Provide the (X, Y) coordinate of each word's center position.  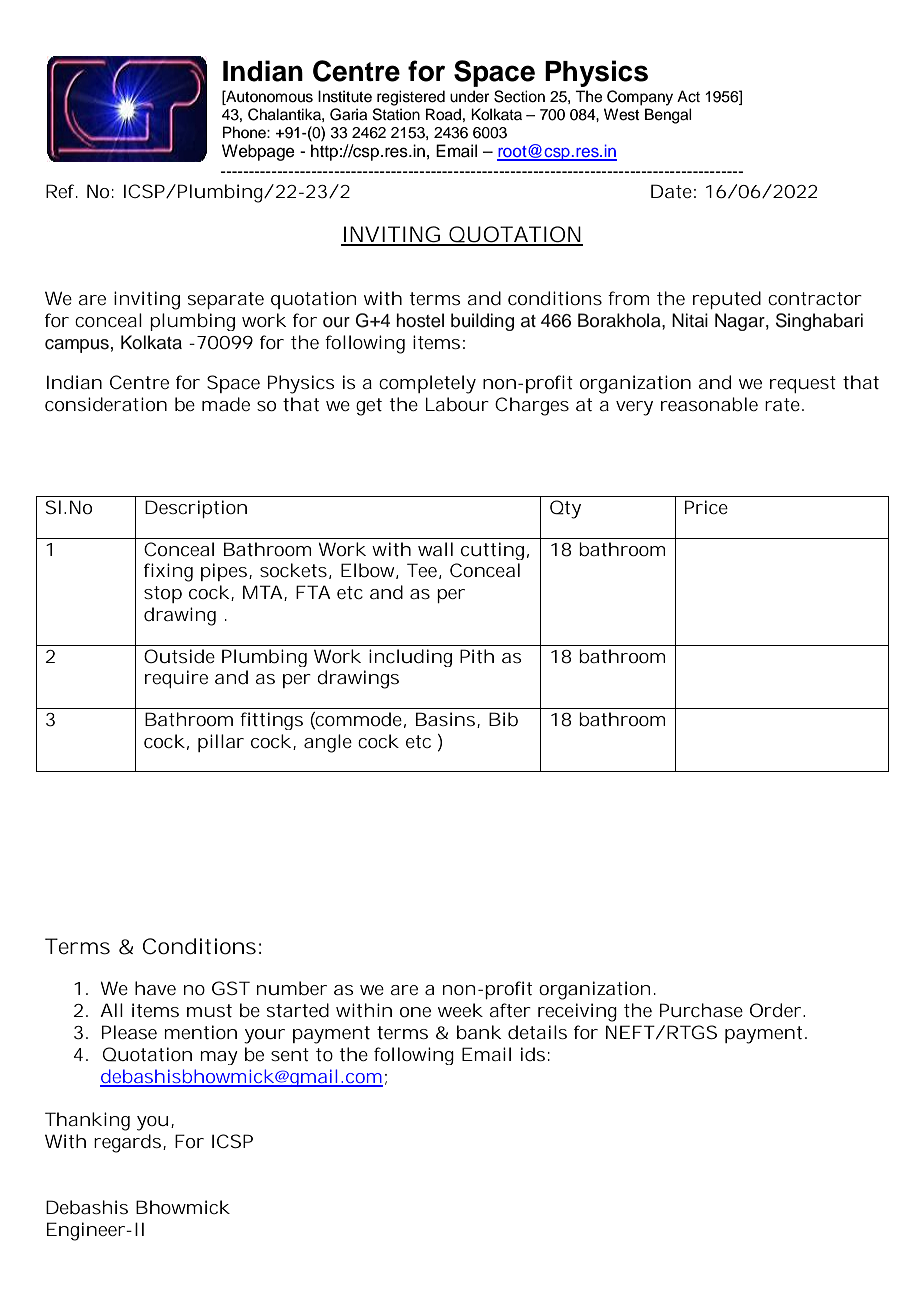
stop (163, 594)
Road (443, 114)
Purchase (701, 1010)
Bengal (668, 116)
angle (328, 743)
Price (706, 507)
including (410, 658)
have (155, 988)
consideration (106, 404)
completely (427, 384)
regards (129, 1143)
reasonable (709, 404)
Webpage (258, 152)
